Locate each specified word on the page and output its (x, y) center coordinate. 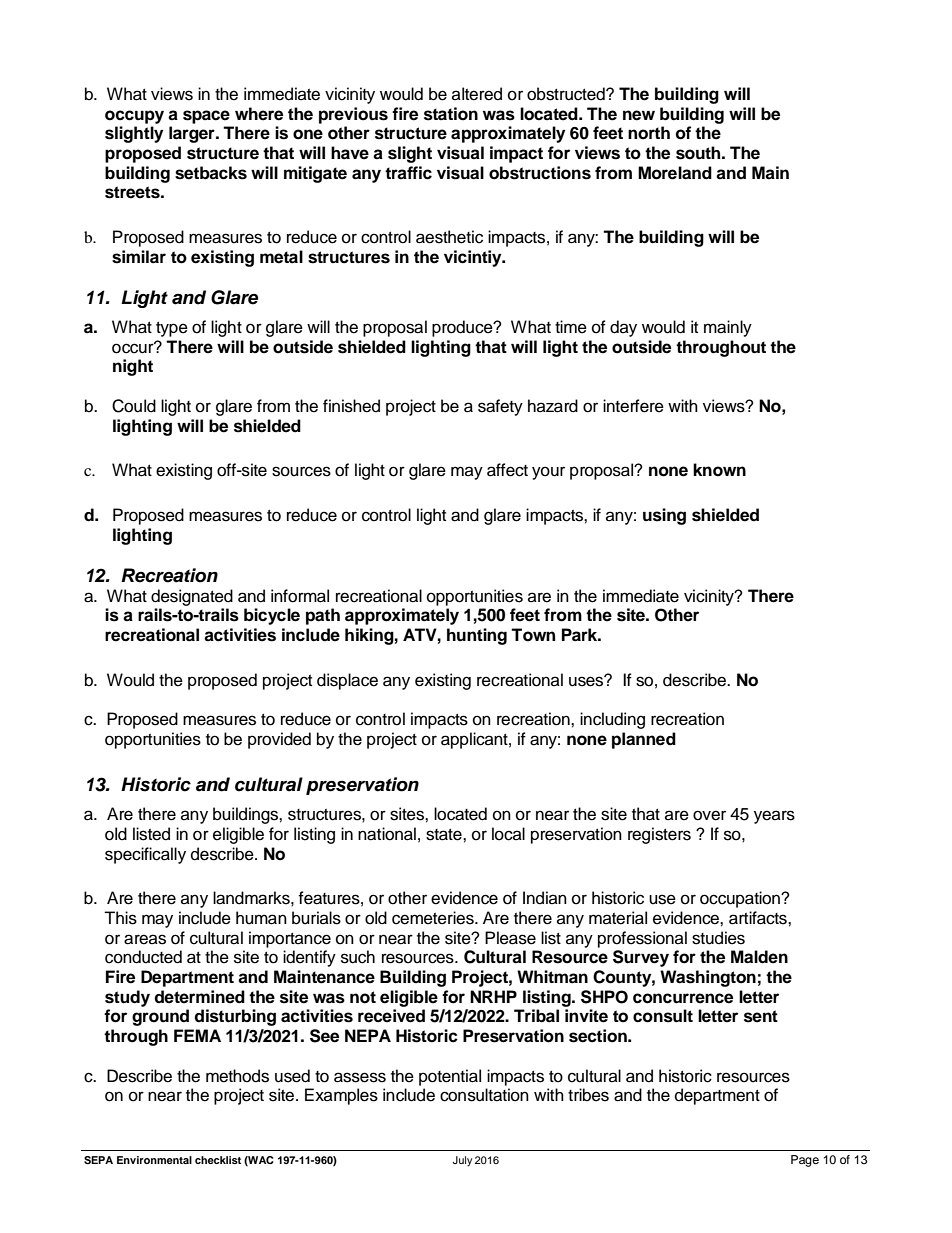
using (664, 516)
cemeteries (434, 918)
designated (192, 597)
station (451, 114)
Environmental (154, 1160)
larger (193, 134)
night (133, 367)
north (649, 133)
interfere (633, 406)
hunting (477, 636)
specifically (145, 855)
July (462, 1161)
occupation (741, 899)
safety (500, 407)
